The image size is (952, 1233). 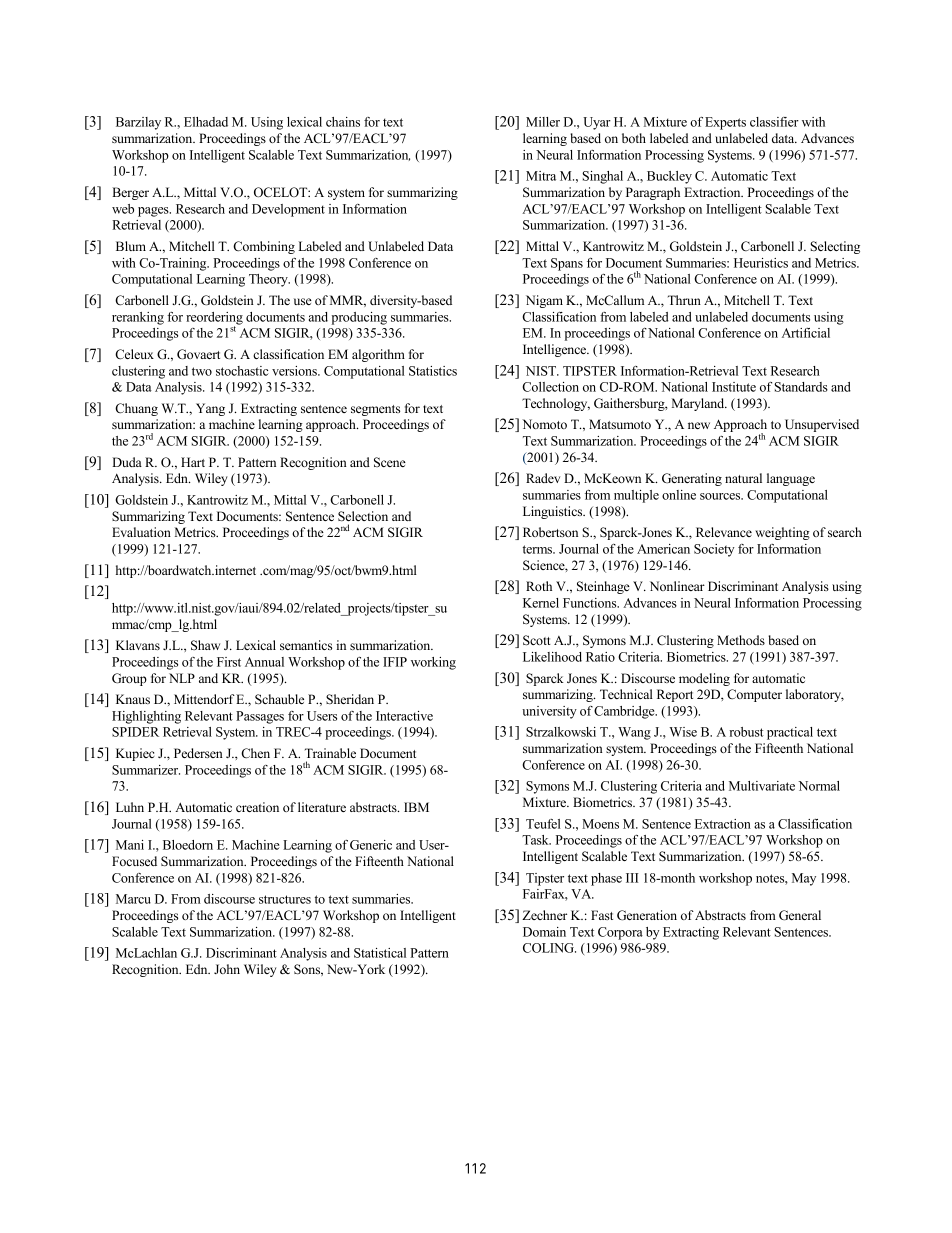 What do you see at coordinates (543, 122) in the document?
I see `Miller` at bounding box center [543, 122].
